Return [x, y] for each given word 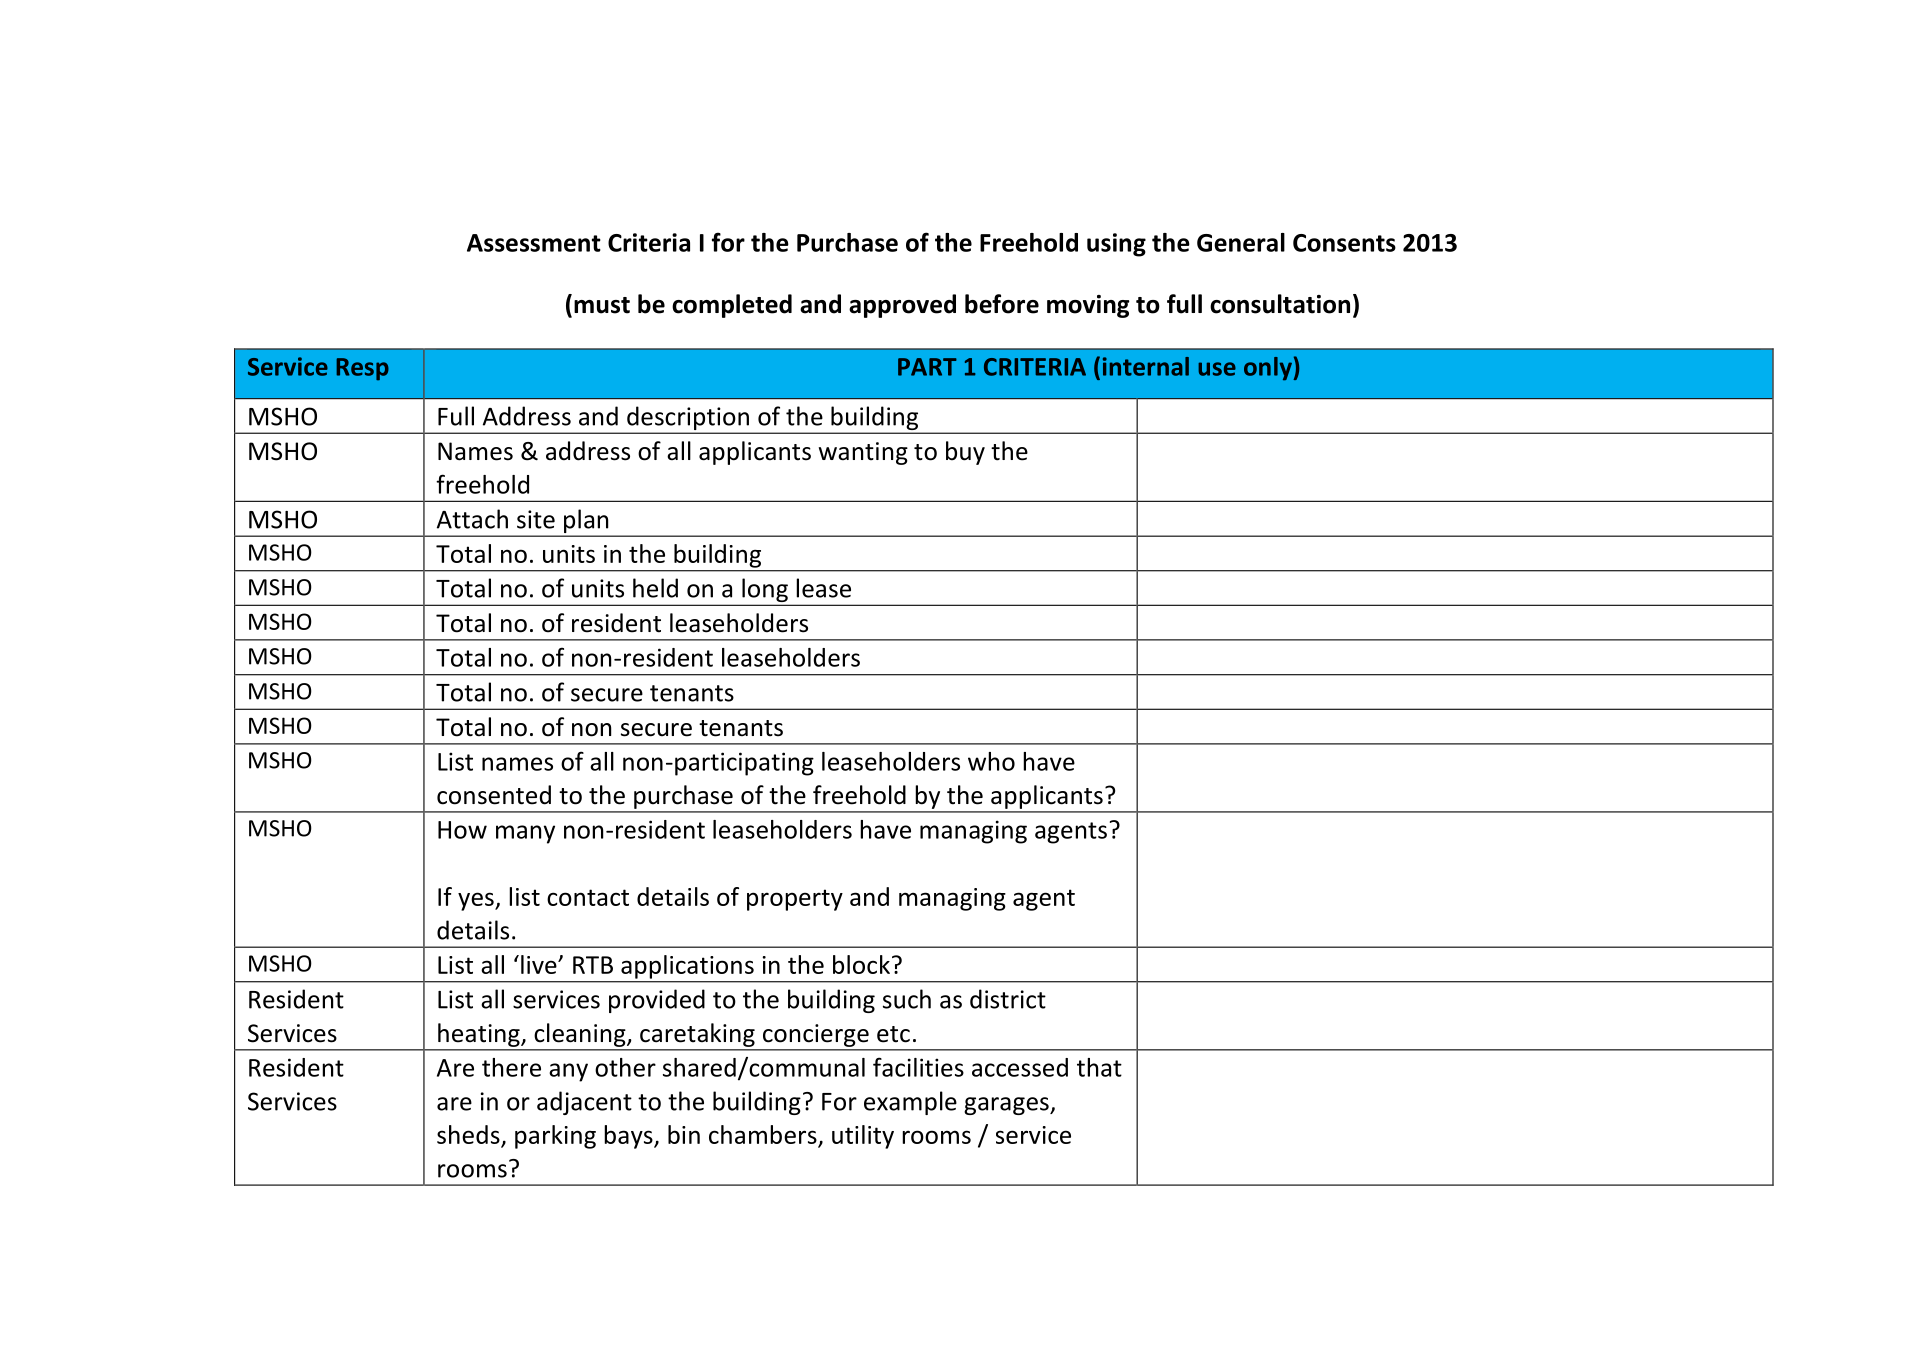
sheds [468, 1134]
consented [494, 795]
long [765, 591]
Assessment [534, 243]
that [1099, 1067]
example [910, 1103]
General [1241, 242]
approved [902, 306]
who [991, 761]
